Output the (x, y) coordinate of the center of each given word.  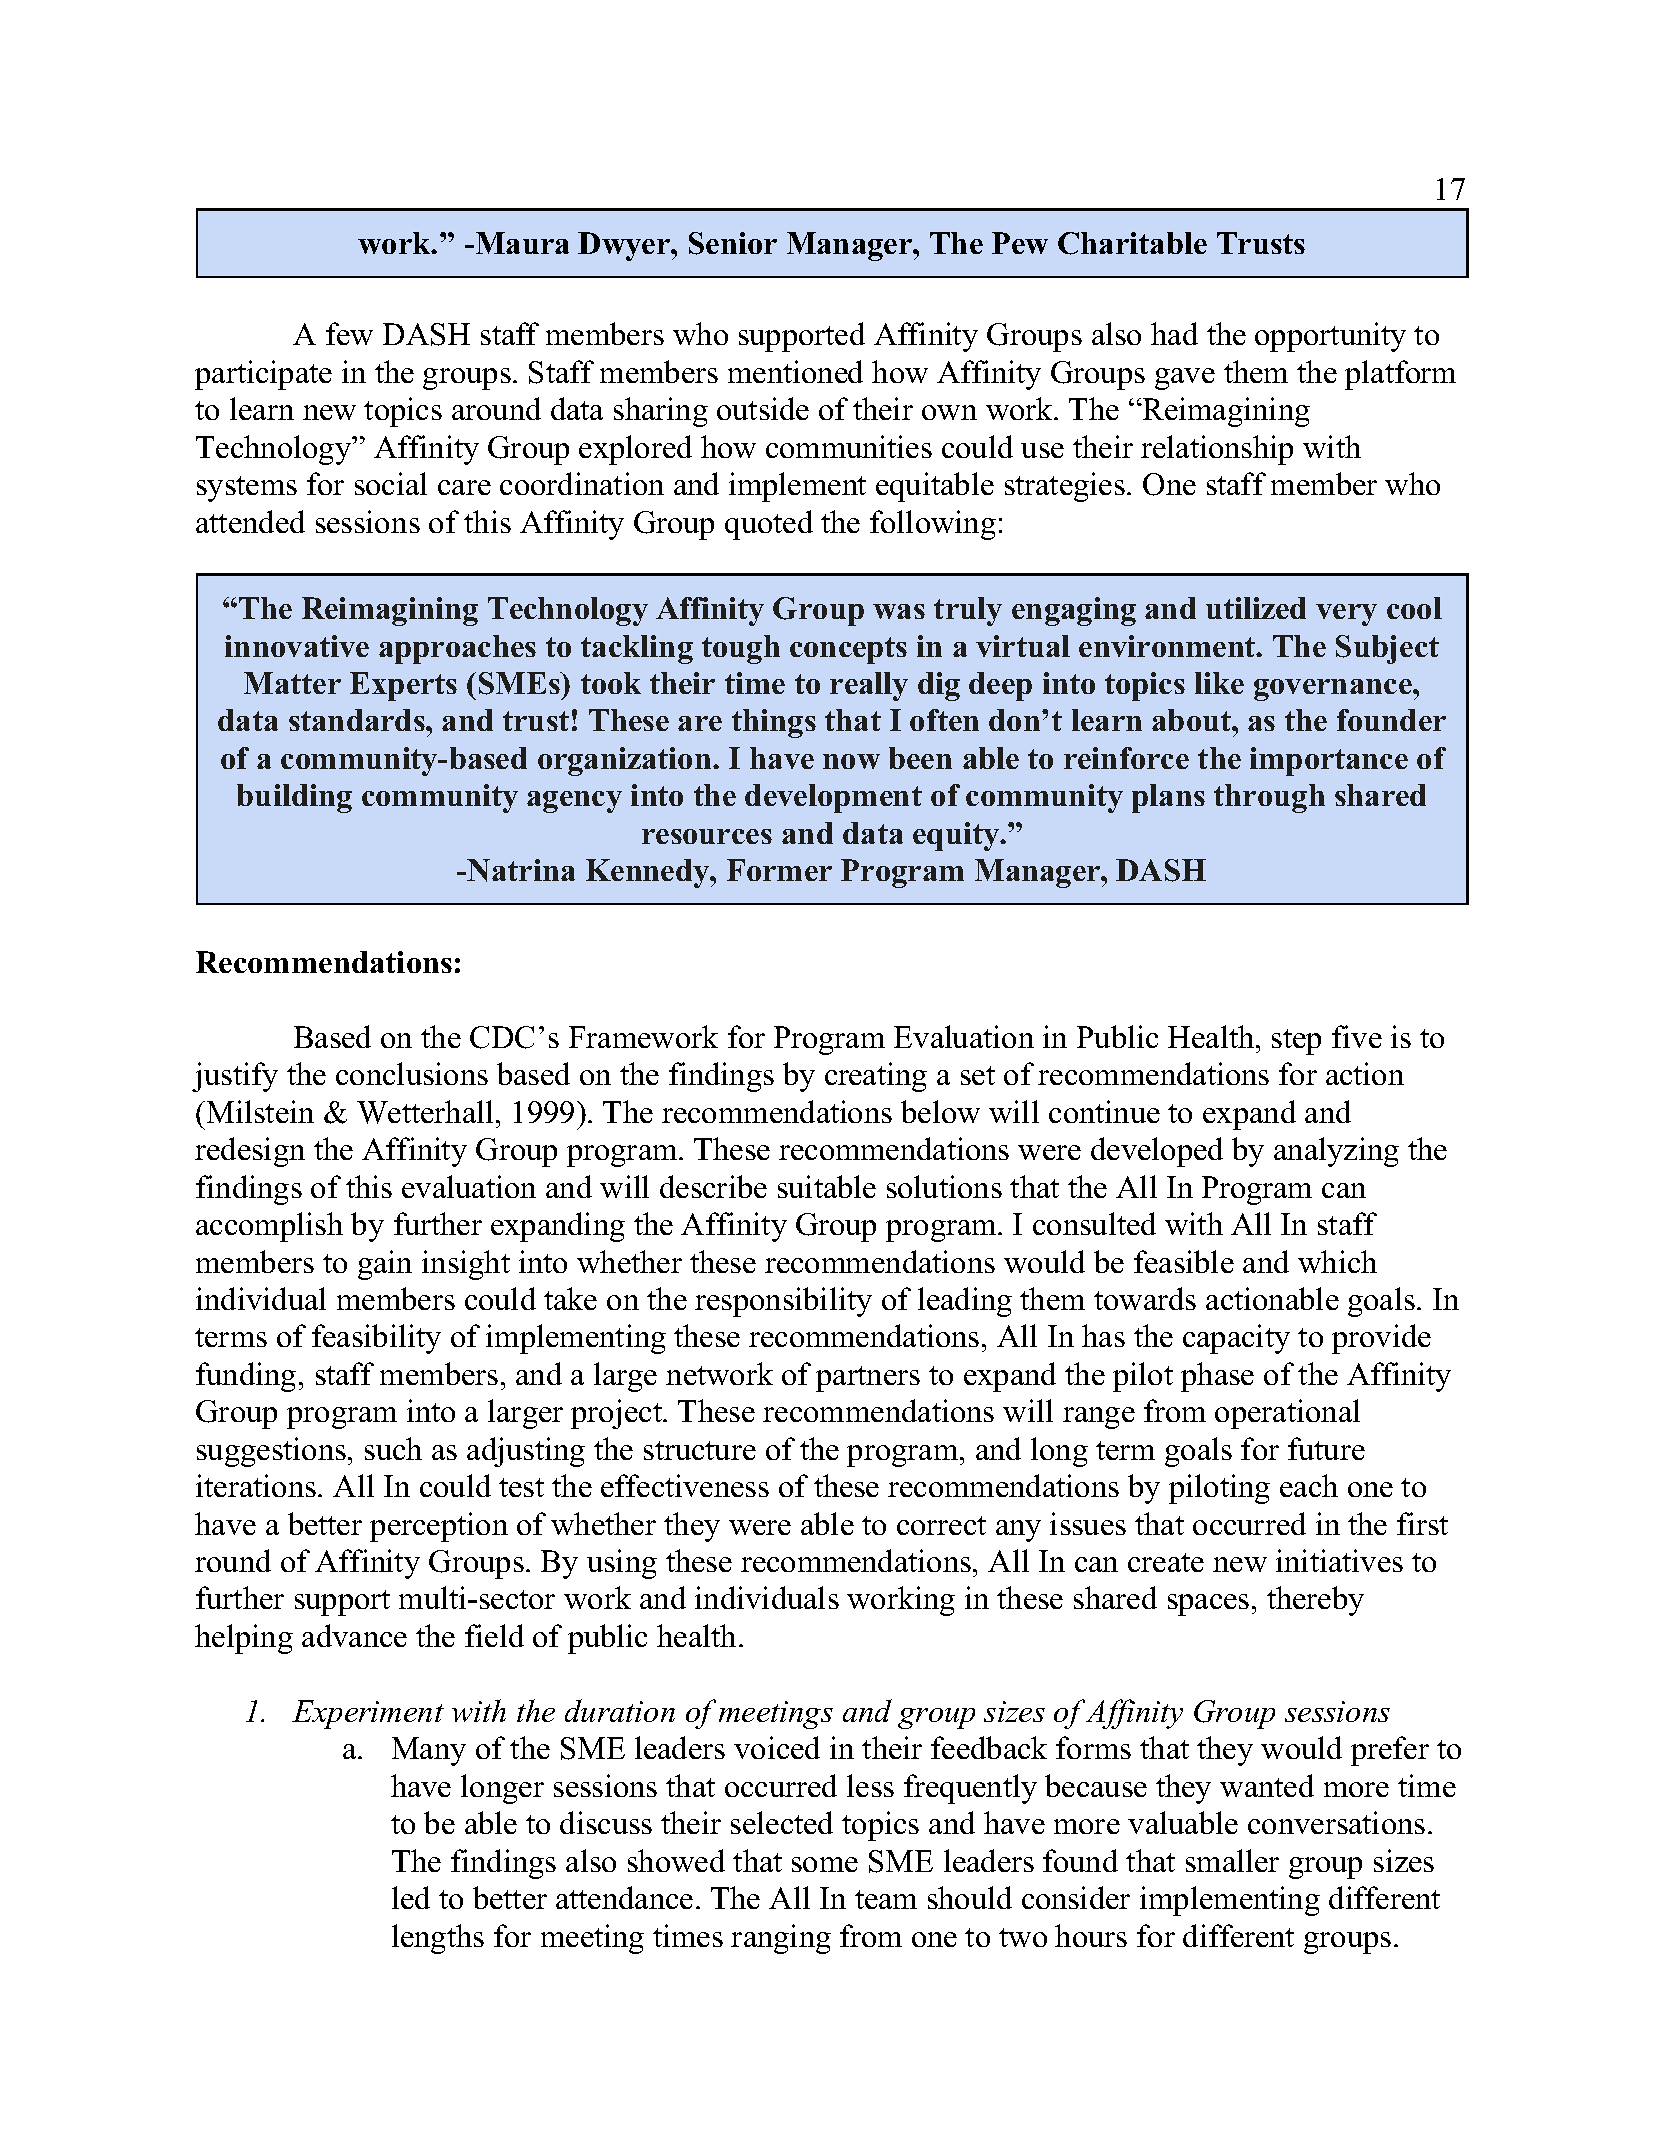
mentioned (795, 371)
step (1296, 1042)
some (825, 1864)
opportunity (1330, 337)
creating (876, 1077)
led (411, 1897)
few (349, 333)
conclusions (412, 1073)
